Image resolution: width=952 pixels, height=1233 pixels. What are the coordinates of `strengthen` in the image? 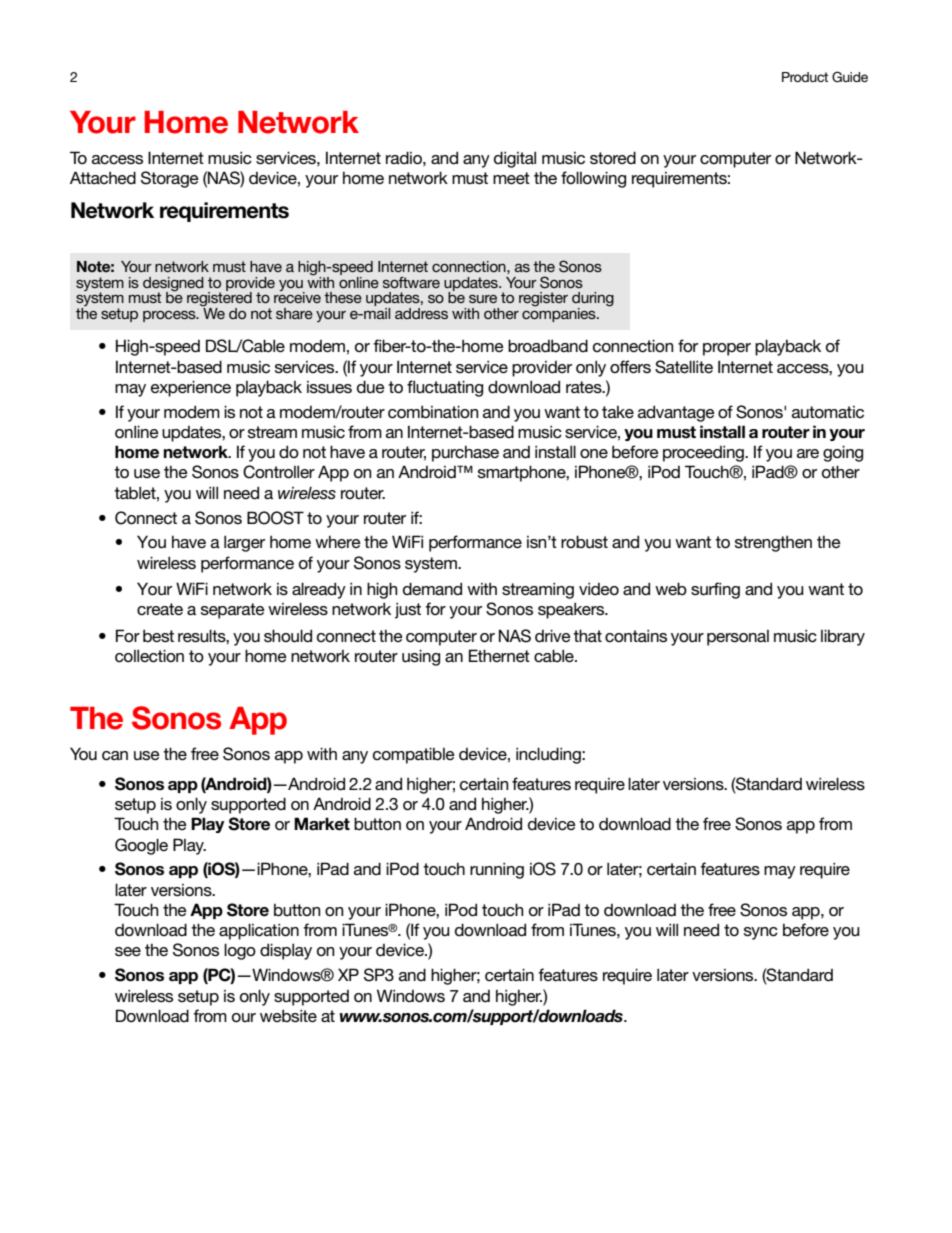 It's located at (773, 544).
